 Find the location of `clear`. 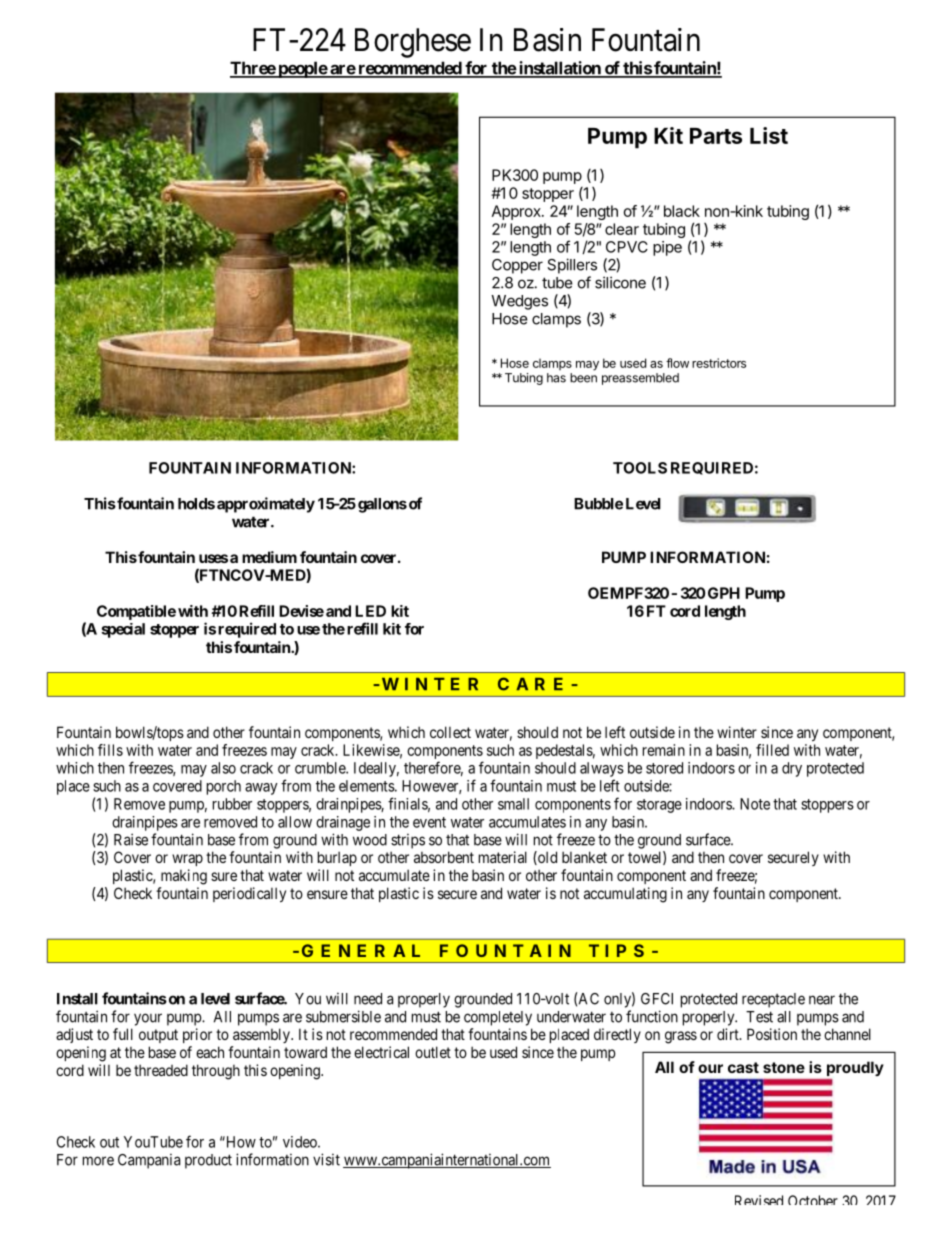

clear is located at coordinates (622, 229).
